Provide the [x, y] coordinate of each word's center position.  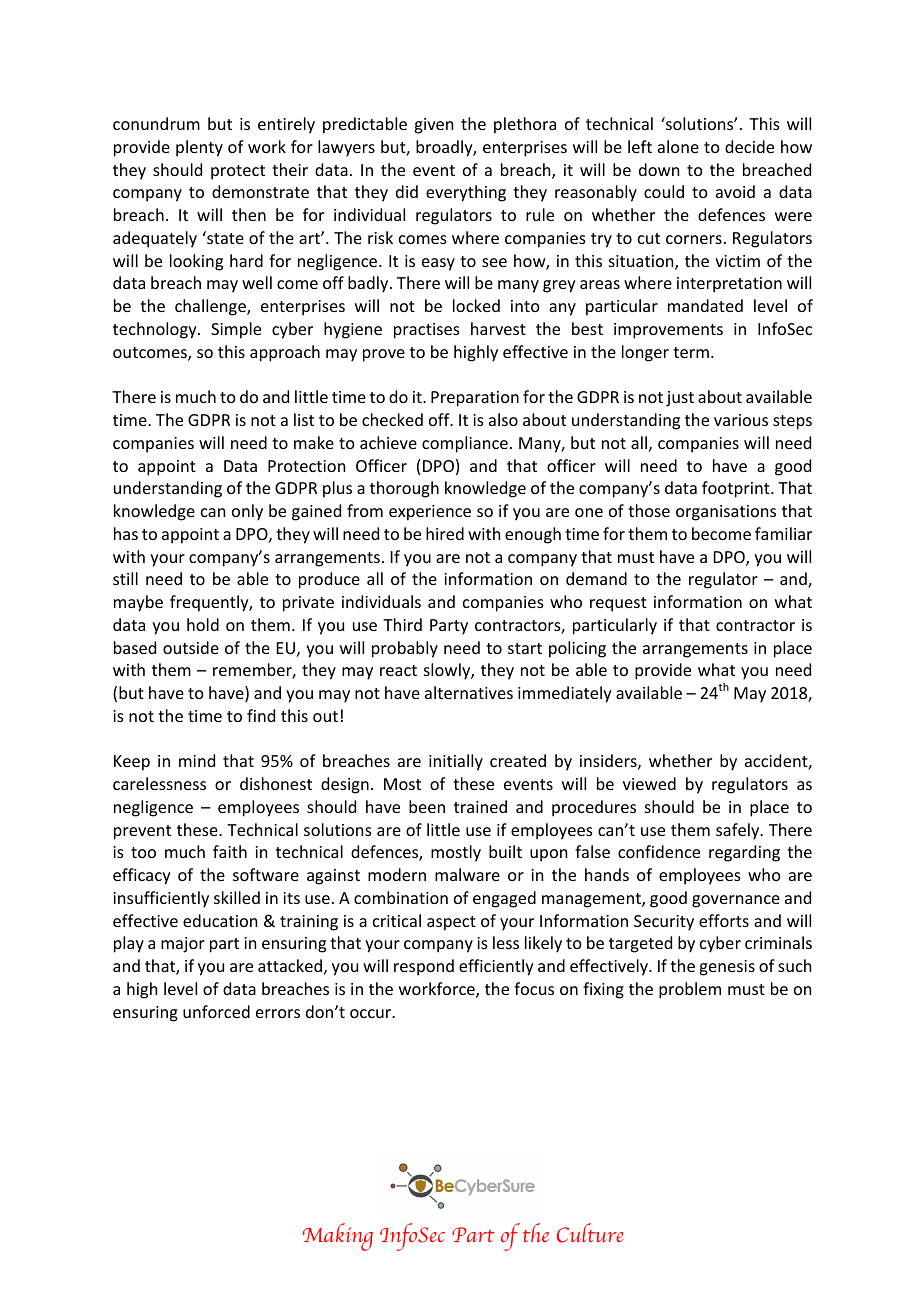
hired [445, 533]
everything [466, 193]
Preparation [475, 399]
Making [338, 1237]
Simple [236, 330]
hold [203, 624]
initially [456, 762]
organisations [726, 513]
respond [424, 967]
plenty [199, 148]
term [691, 352]
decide [749, 146]
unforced [216, 1011]
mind [197, 760]
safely [739, 831]
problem [690, 990]
